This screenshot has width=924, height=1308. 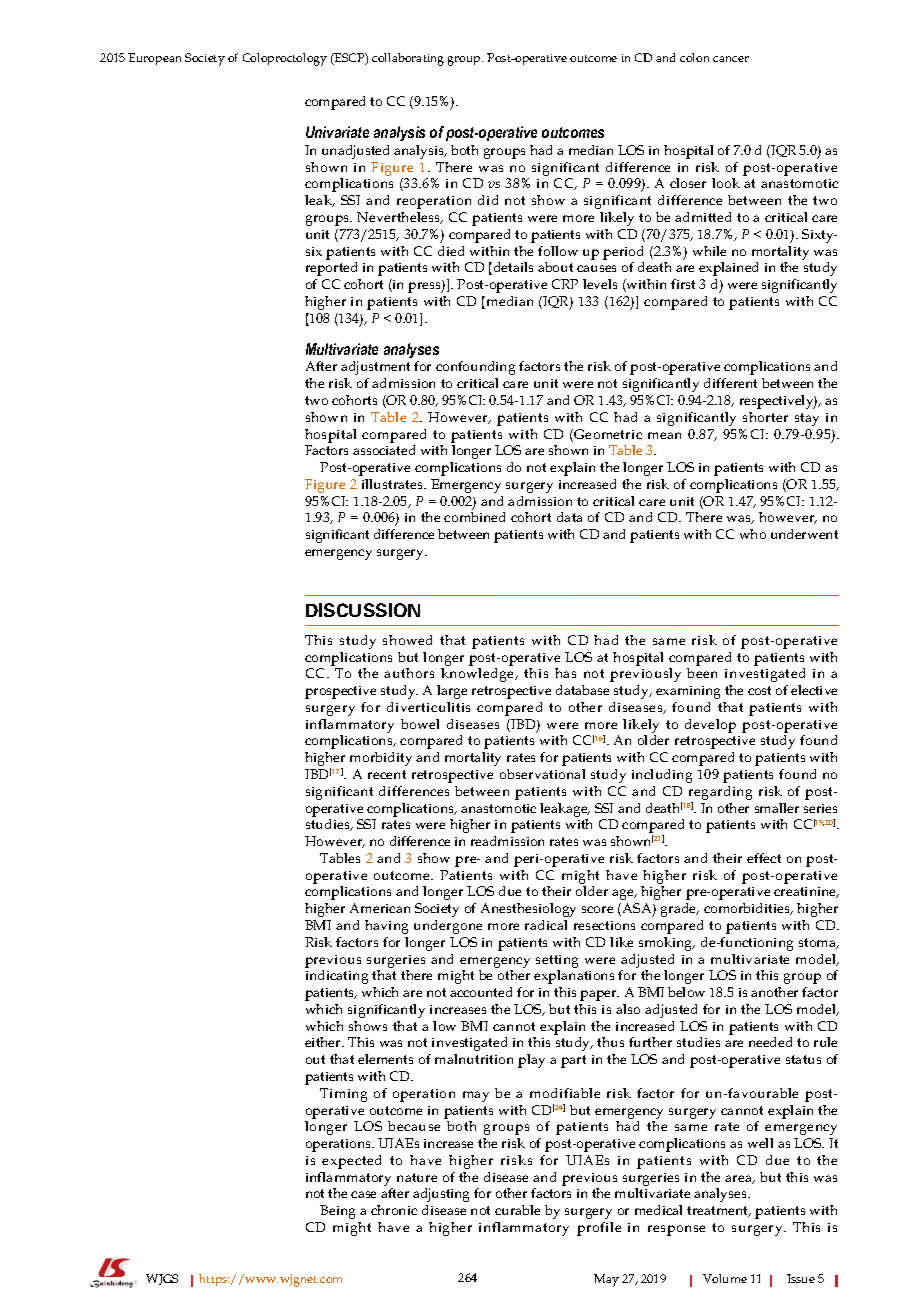 I want to click on Being, so click(x=337, y=1212).
